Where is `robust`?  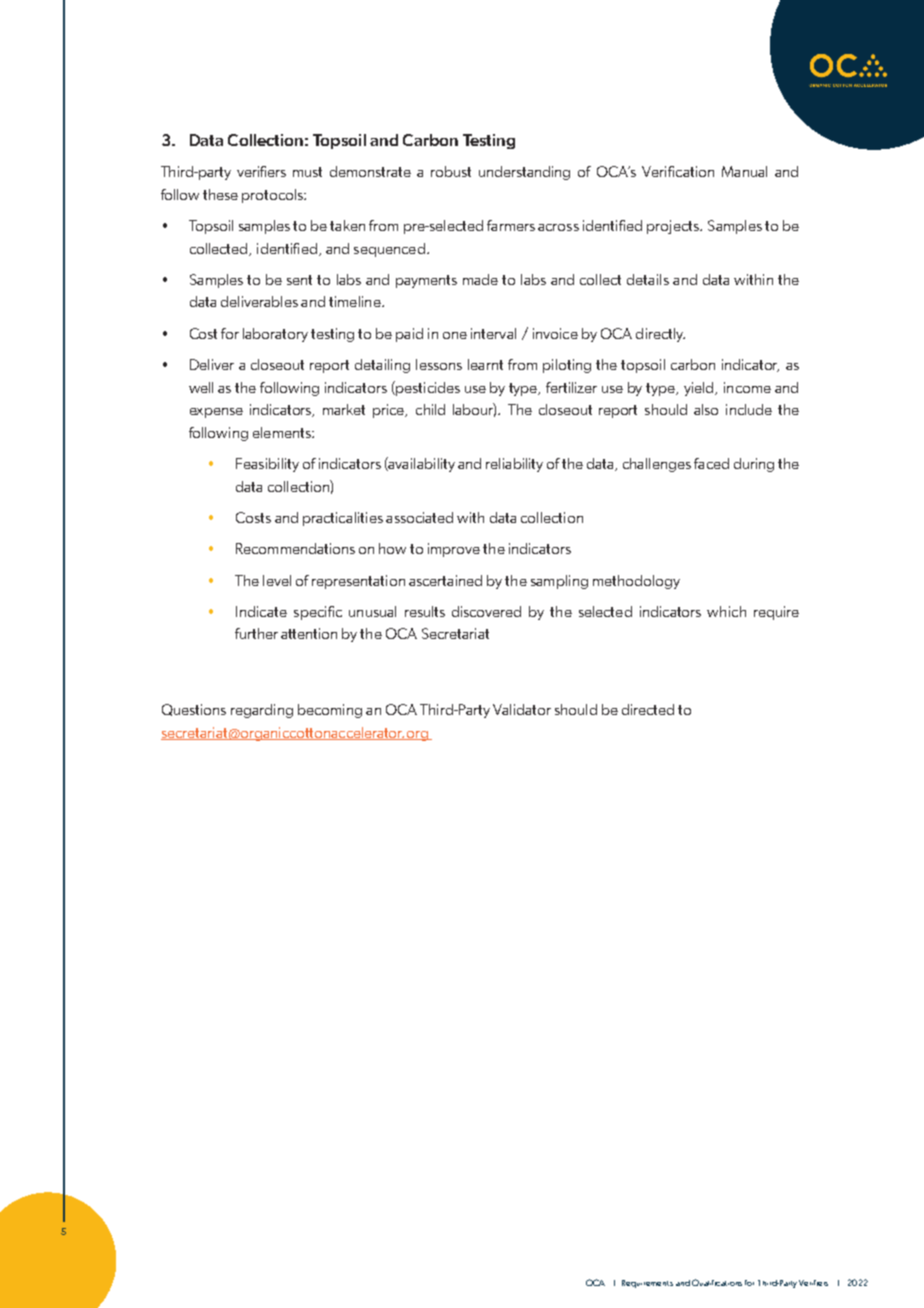 robust is located at coordinates (451, 171).
